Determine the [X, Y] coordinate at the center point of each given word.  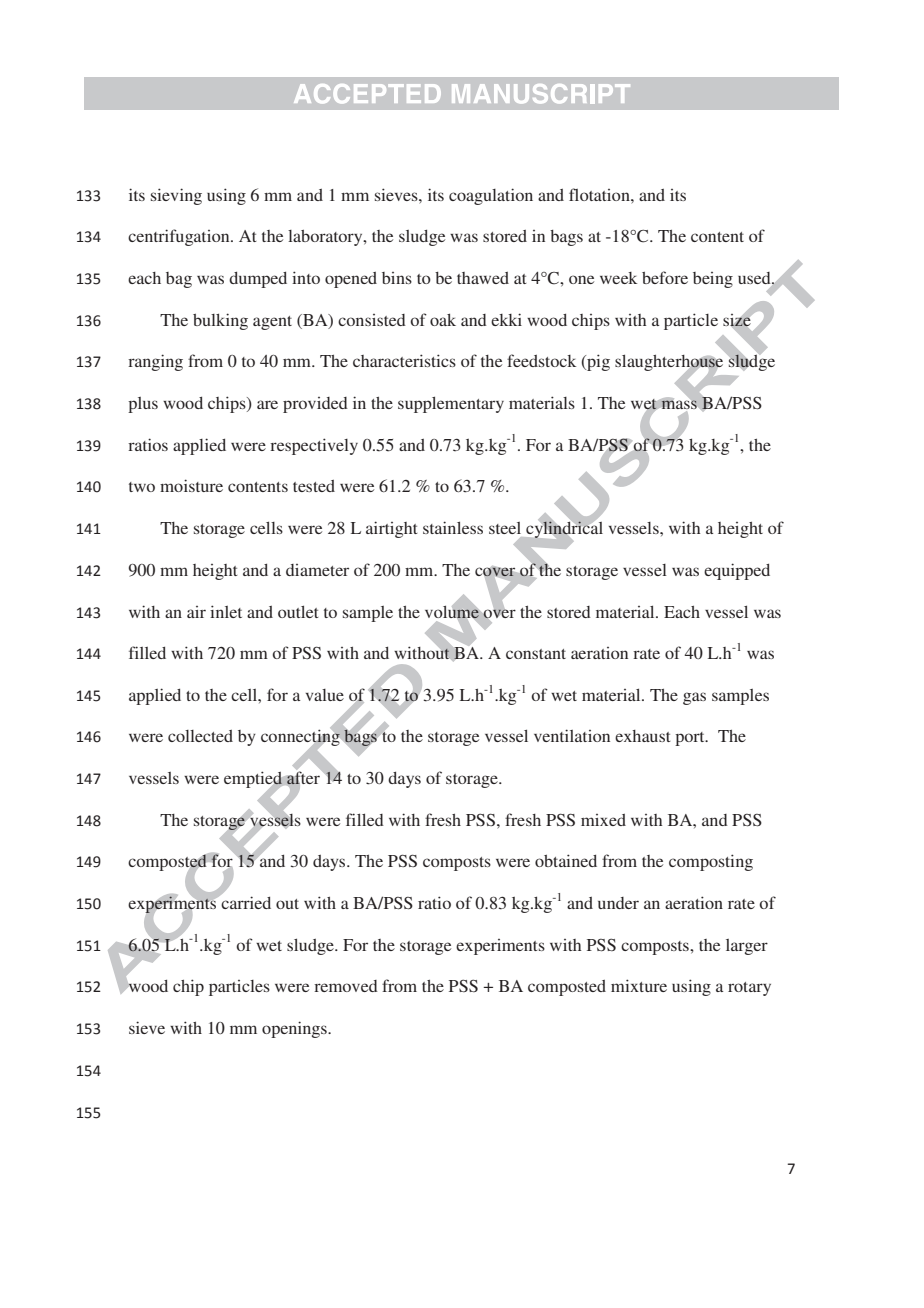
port [691, 739]
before [665, 277]
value [325, 695]
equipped [737, 571]
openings [295, 1029]
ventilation [572, 735]
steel [505, 528]
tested [314, 486]
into [306, 277]
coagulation [491, 196]
